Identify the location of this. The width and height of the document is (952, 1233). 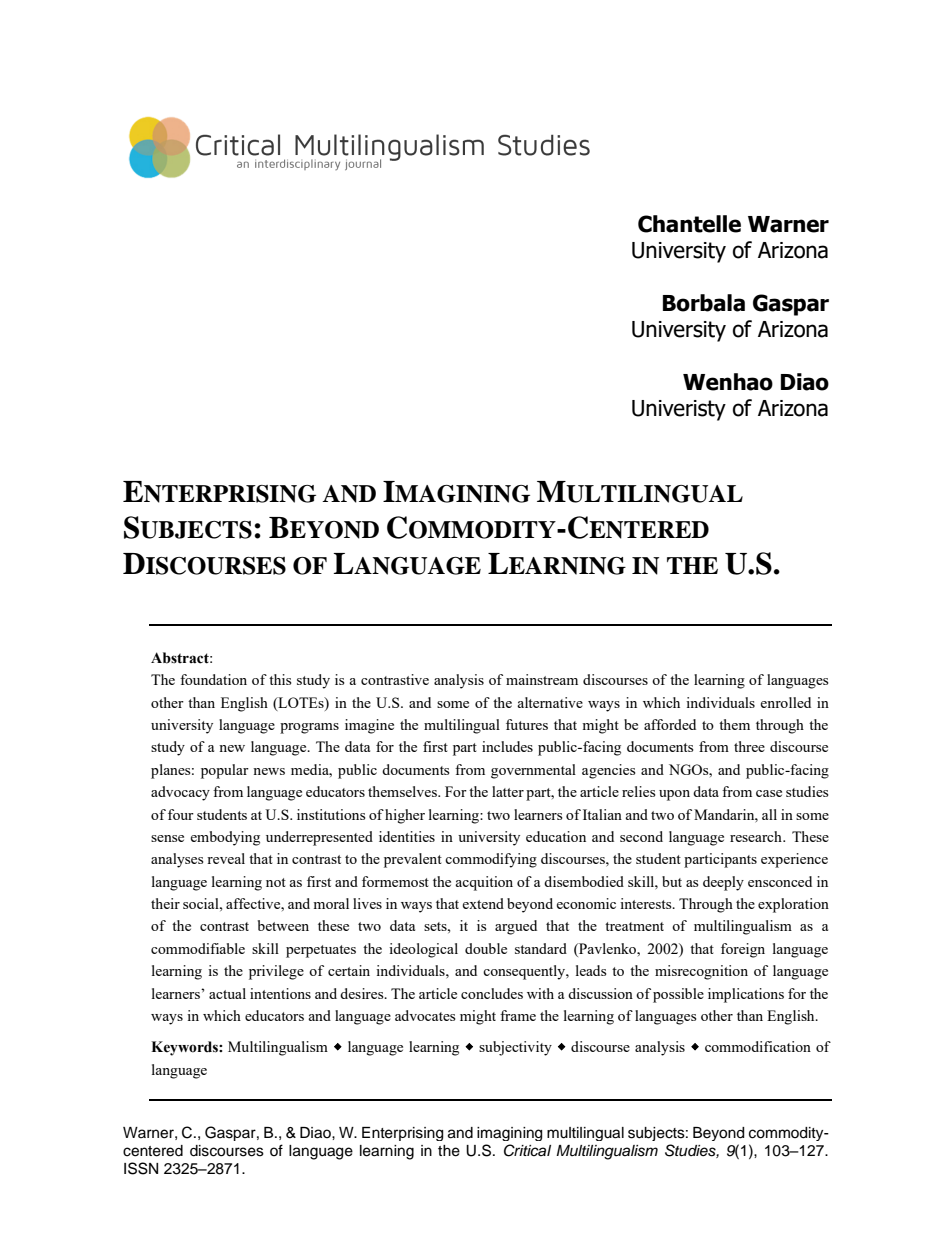
(280, 679).
